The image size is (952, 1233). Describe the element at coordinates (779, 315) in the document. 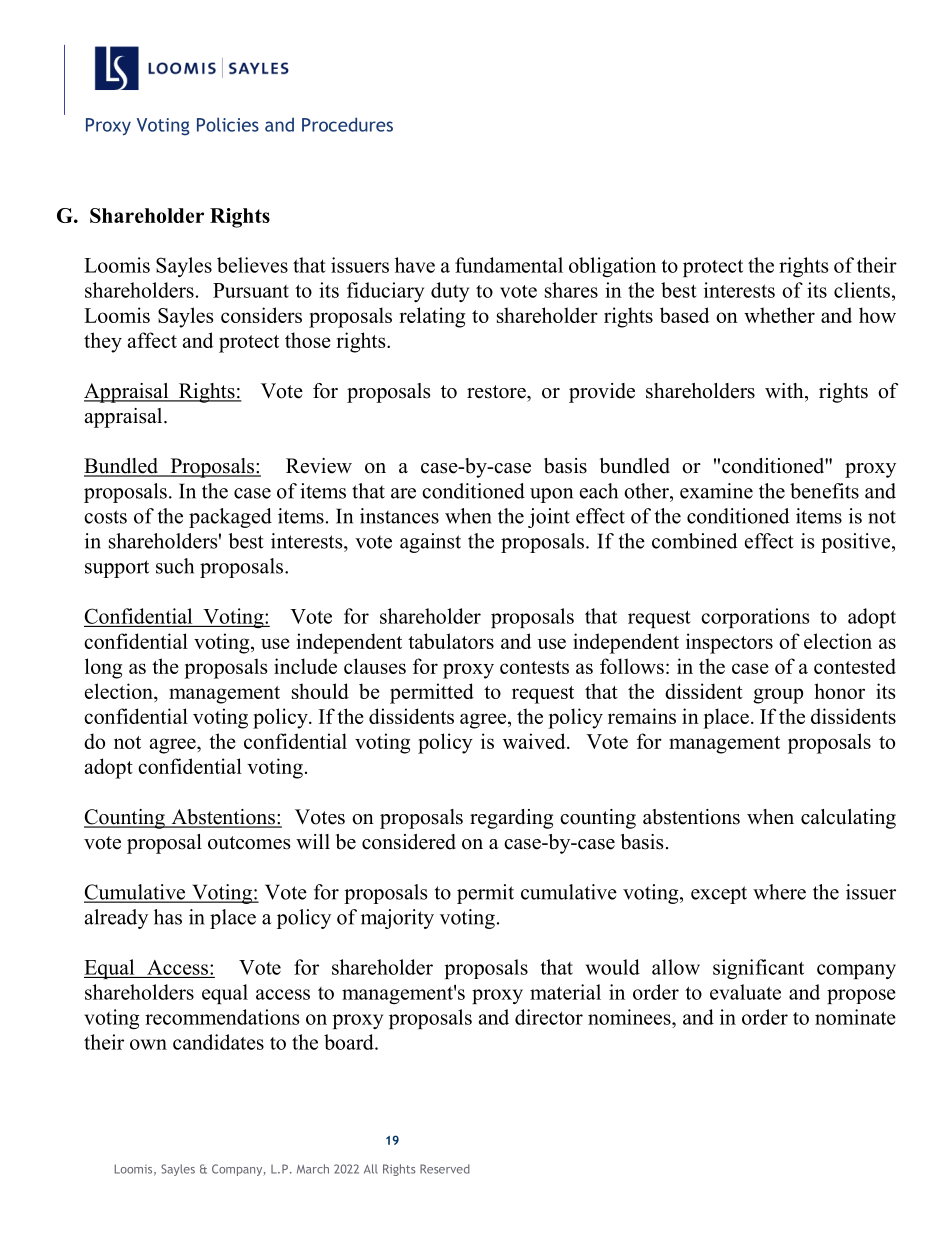

I see `whether` at that location.
